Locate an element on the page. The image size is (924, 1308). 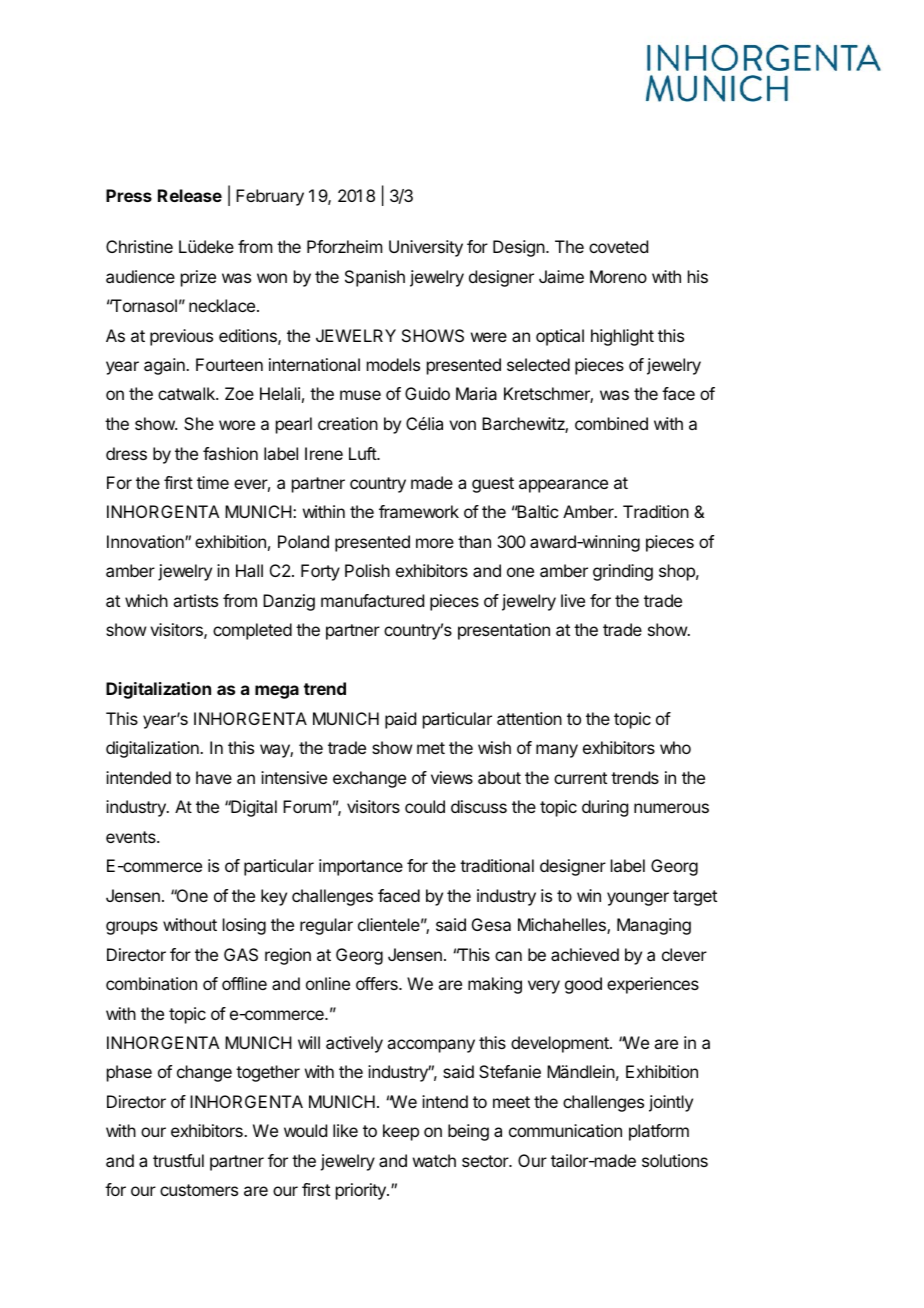
could is located at coordinates (425, 806).
